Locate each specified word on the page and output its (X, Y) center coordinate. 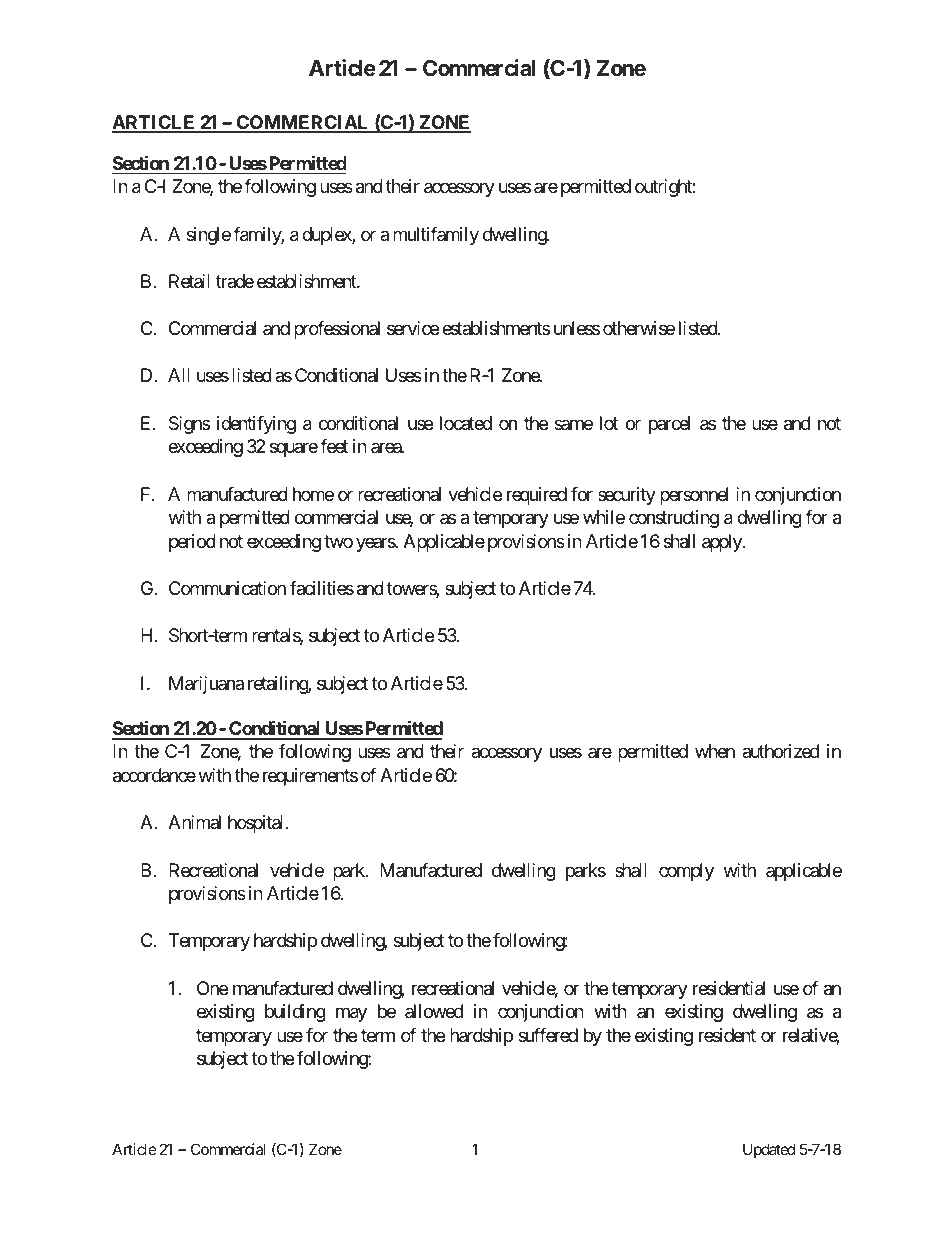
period (192, 543)
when (715, 751)
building (295, 1013)
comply (686, 872)
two (338, 541)
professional (337, 330)
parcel (669, 425)
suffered (548, 1035)
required (537, 496)
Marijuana (206, 685)
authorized (780, 751)
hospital (257, 824)
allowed (434, 1011)
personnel (694, 496)
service (413, 328)
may (351, 1015)
